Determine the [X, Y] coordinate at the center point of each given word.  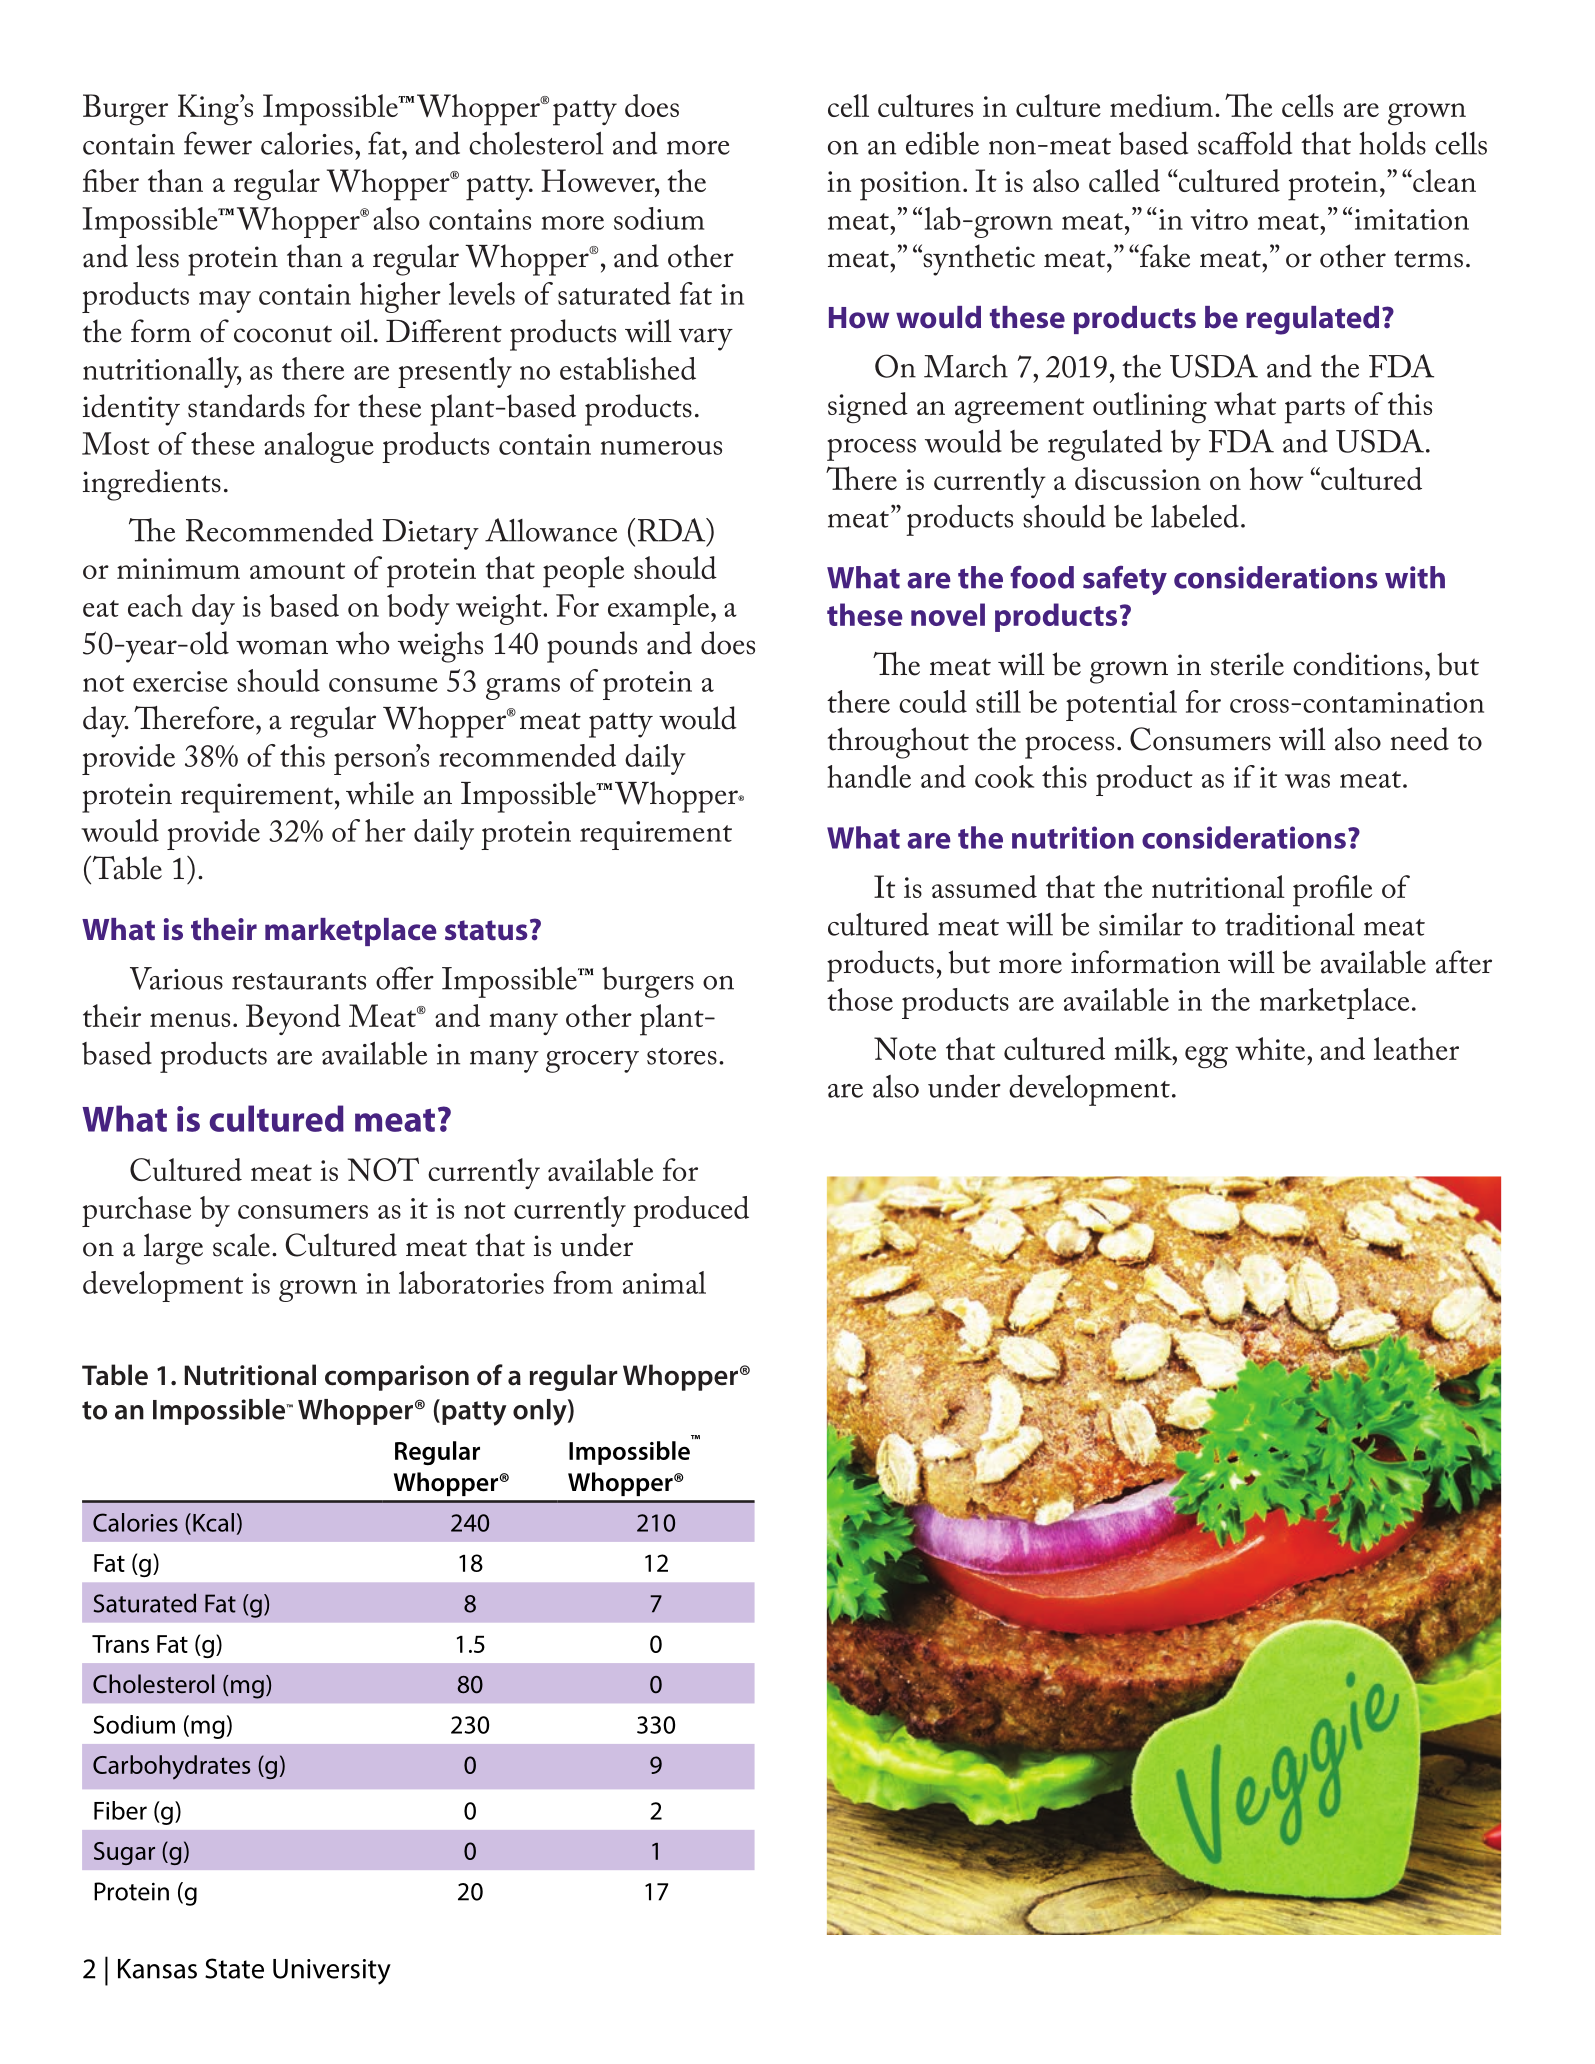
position [910, 186]
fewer [218, 143]
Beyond [293, 1019]
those [860, 999]
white [1271, 1048]
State [234, 1968]
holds [1392, 143]
